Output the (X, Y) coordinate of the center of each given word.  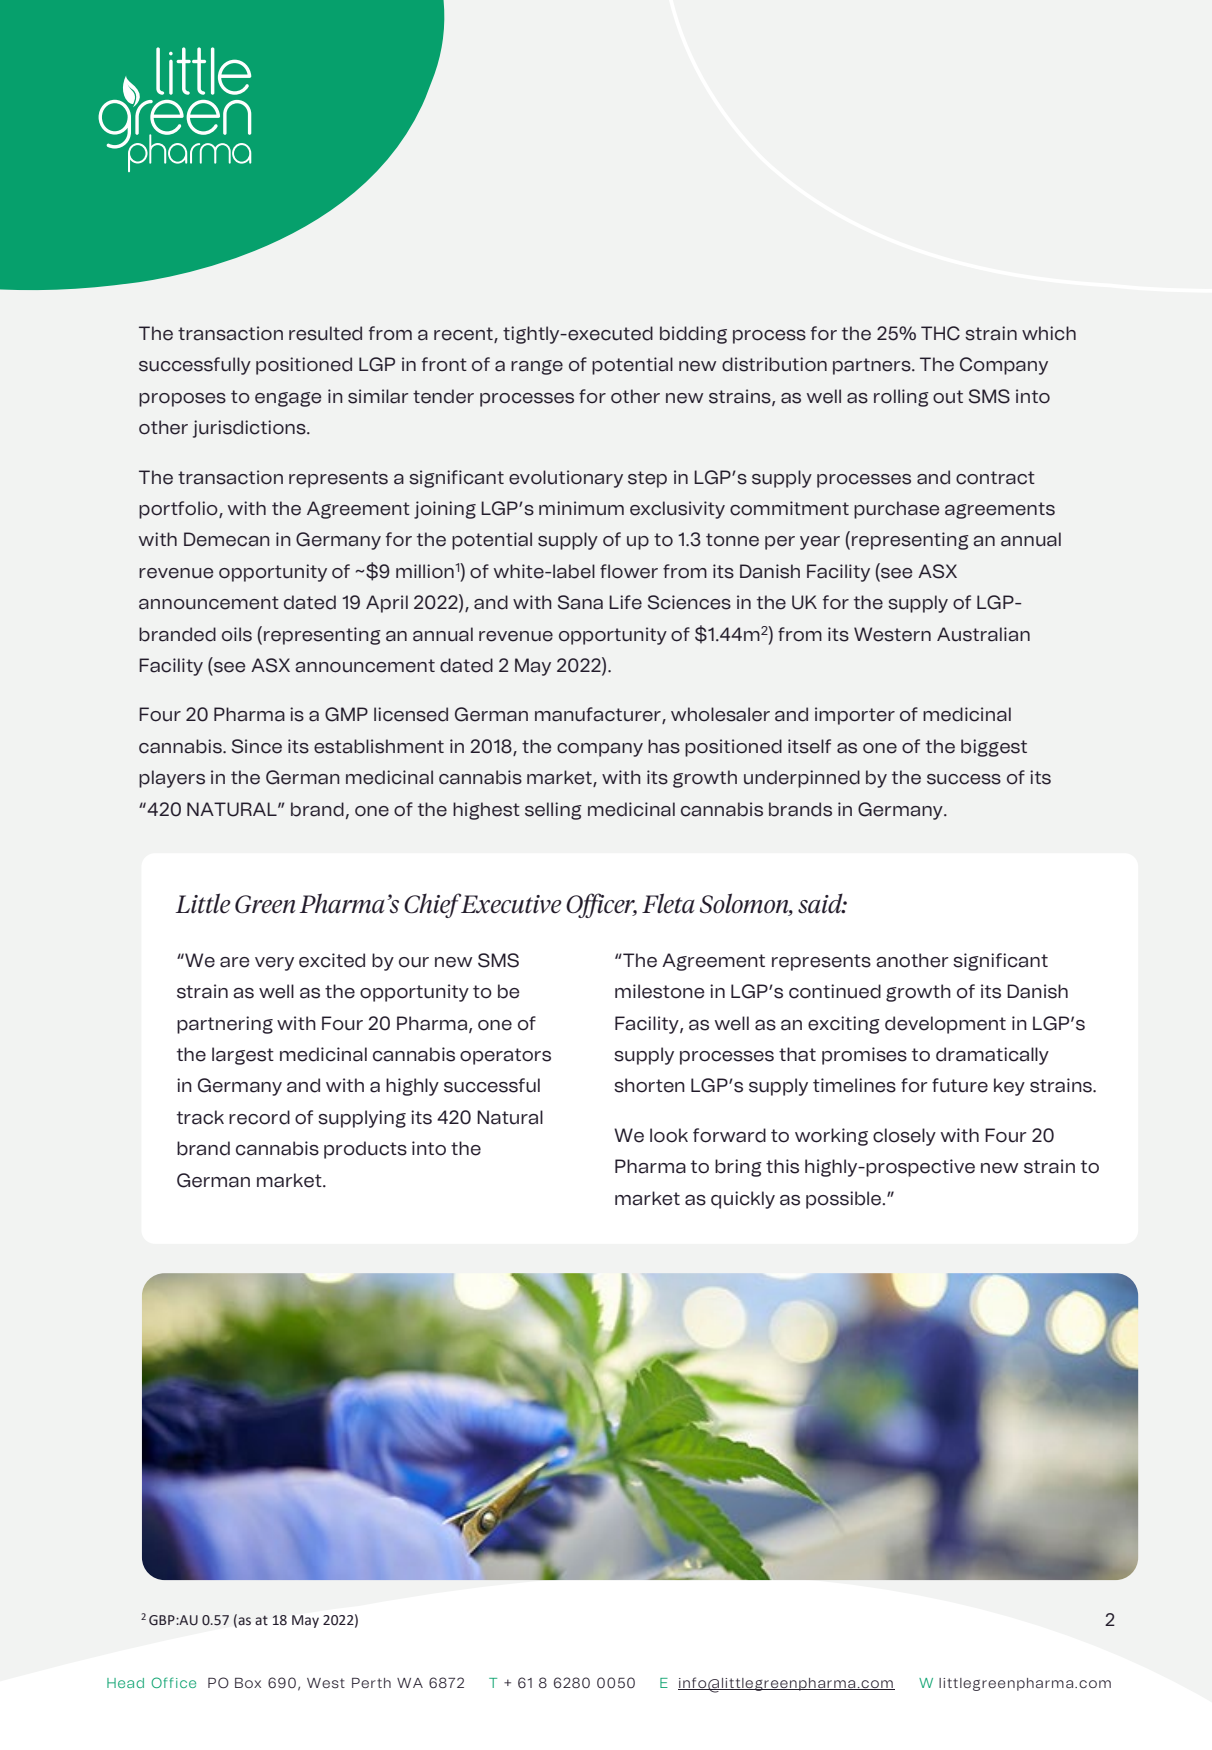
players (172, 779)
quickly (743, 1200)
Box (248, 1683)
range (537, 367)
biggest (994, 748)
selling (553, 811)
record (259, 1117)
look (669, 1135)
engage (288, 399)
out (948, 397)
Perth (371, 1683)
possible (845, 1200)
